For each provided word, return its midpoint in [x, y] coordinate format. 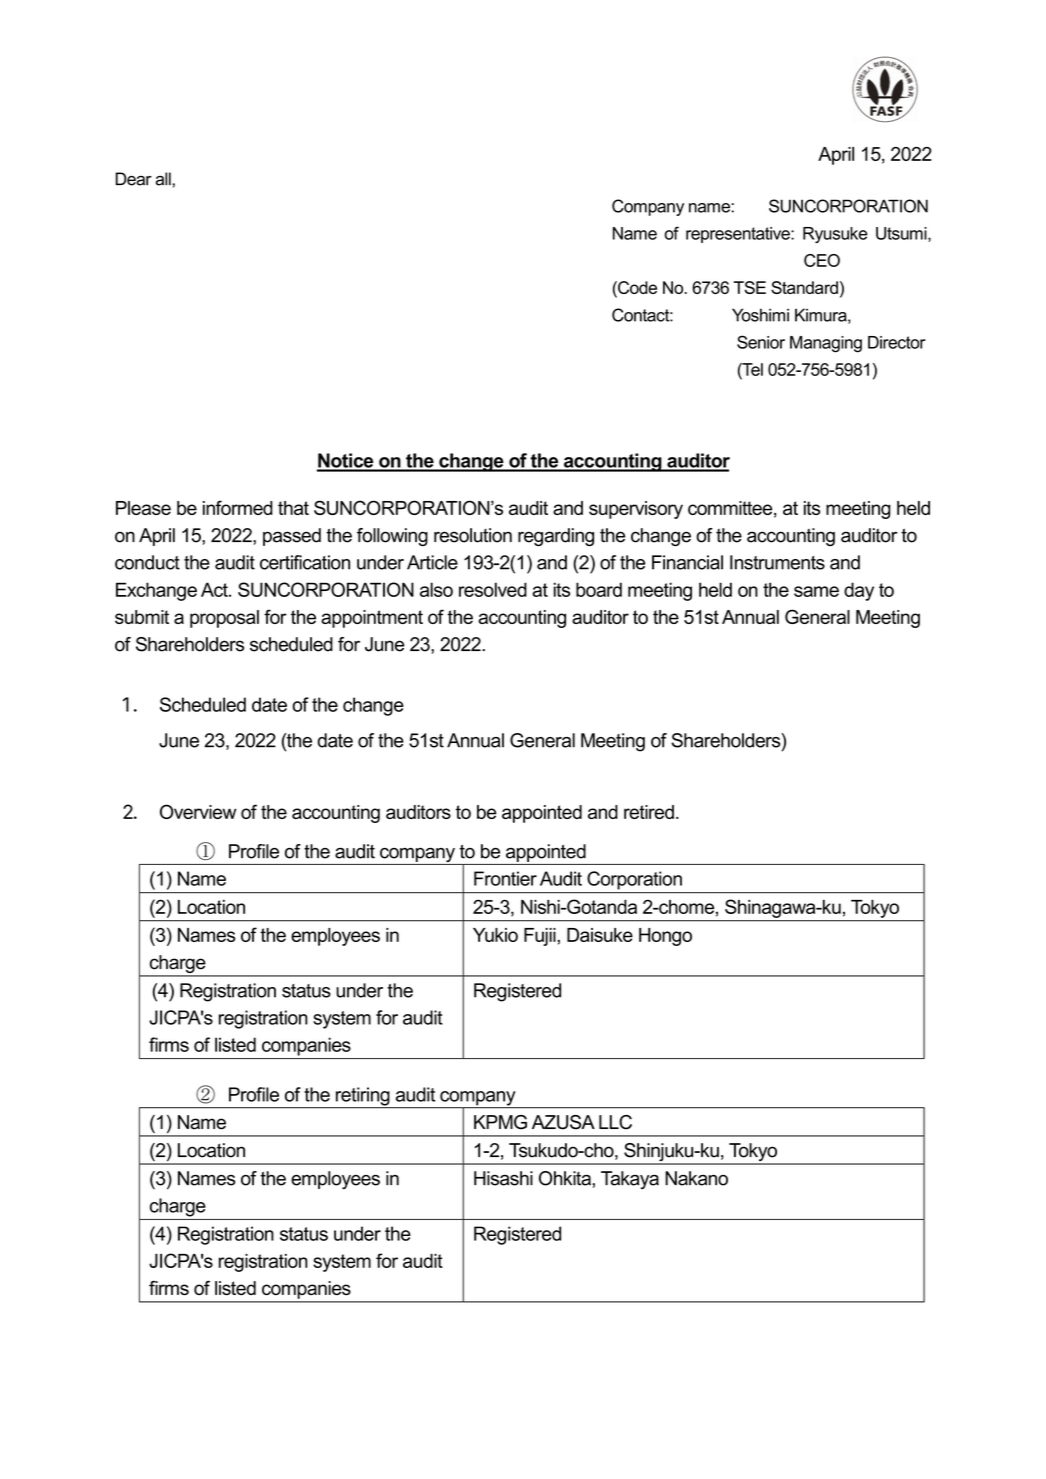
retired [649, 812]
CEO [822, 260]
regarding [556, 537]
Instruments [777, 562]
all [164, 179]
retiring [362, 1097]
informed [238, 507]
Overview [198, 811]
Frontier [505, 878]
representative [739, 235]
